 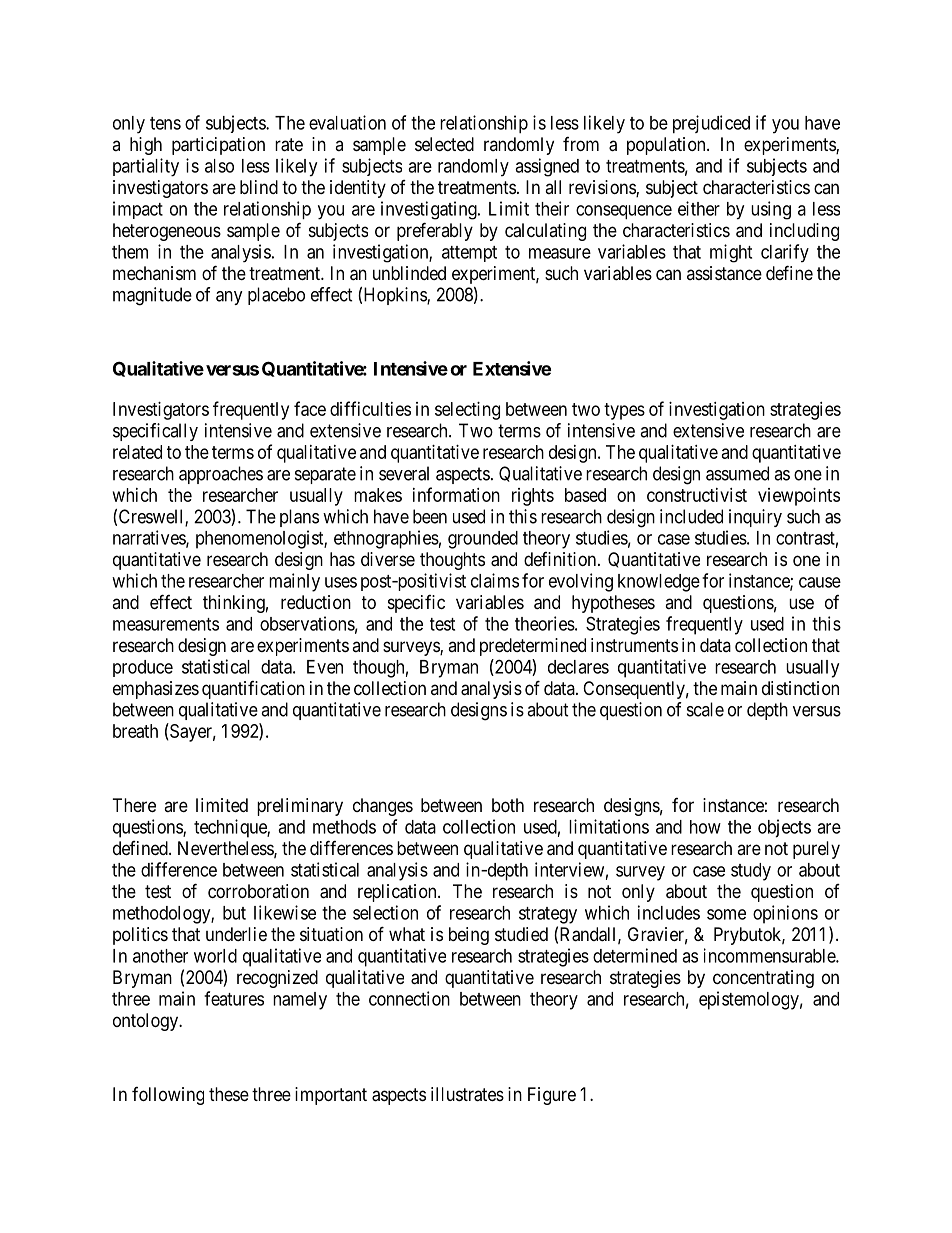 What do you see at coordinates (316, 602) in the screenshot?
I see `reduction` at bounding box center [316, 602].
